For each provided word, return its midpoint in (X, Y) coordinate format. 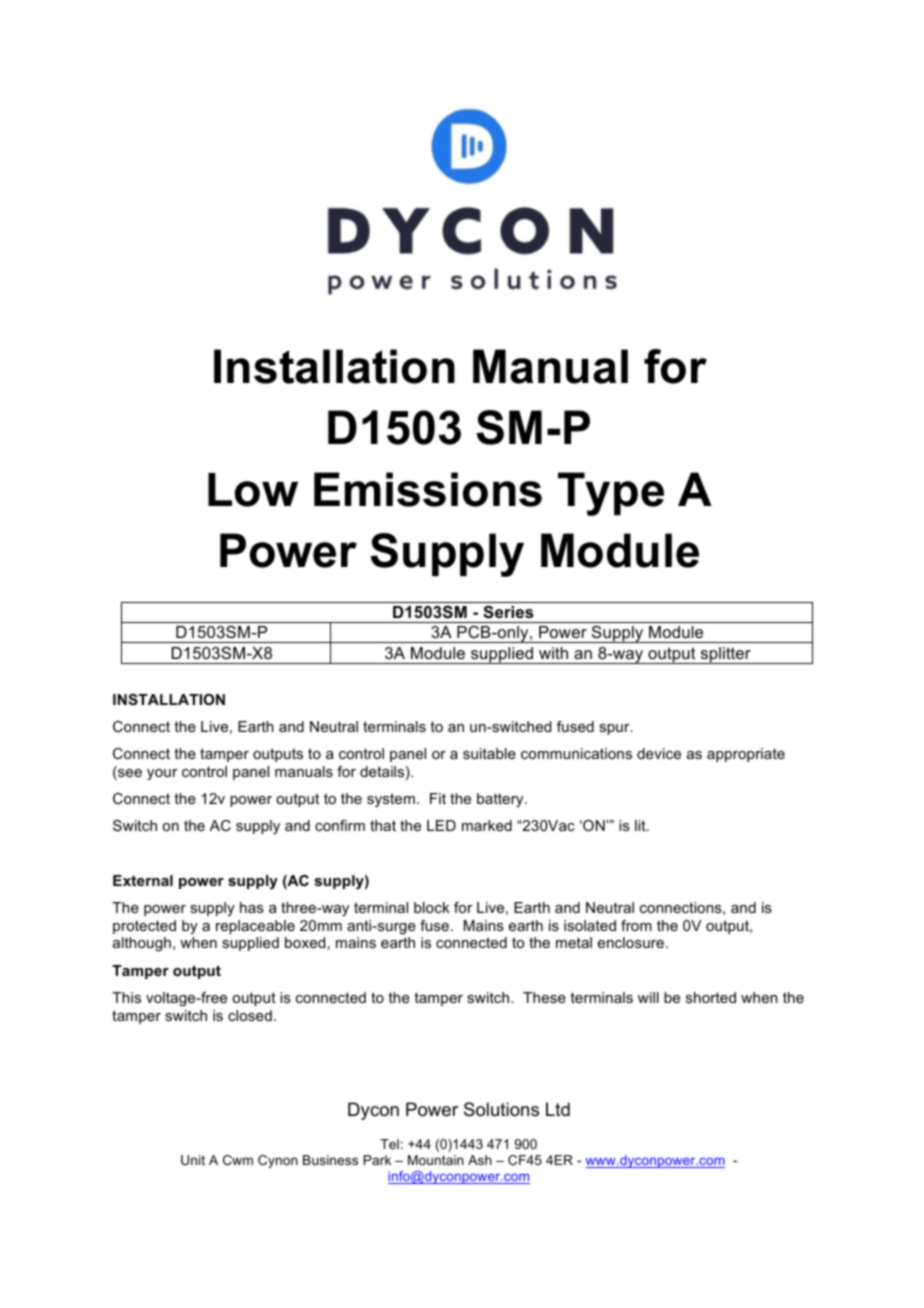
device (659, 753)
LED (441, 825)
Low (253, 490)
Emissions (428, 489)
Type (611, 494)
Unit (193, 1160)
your (162, 774)
